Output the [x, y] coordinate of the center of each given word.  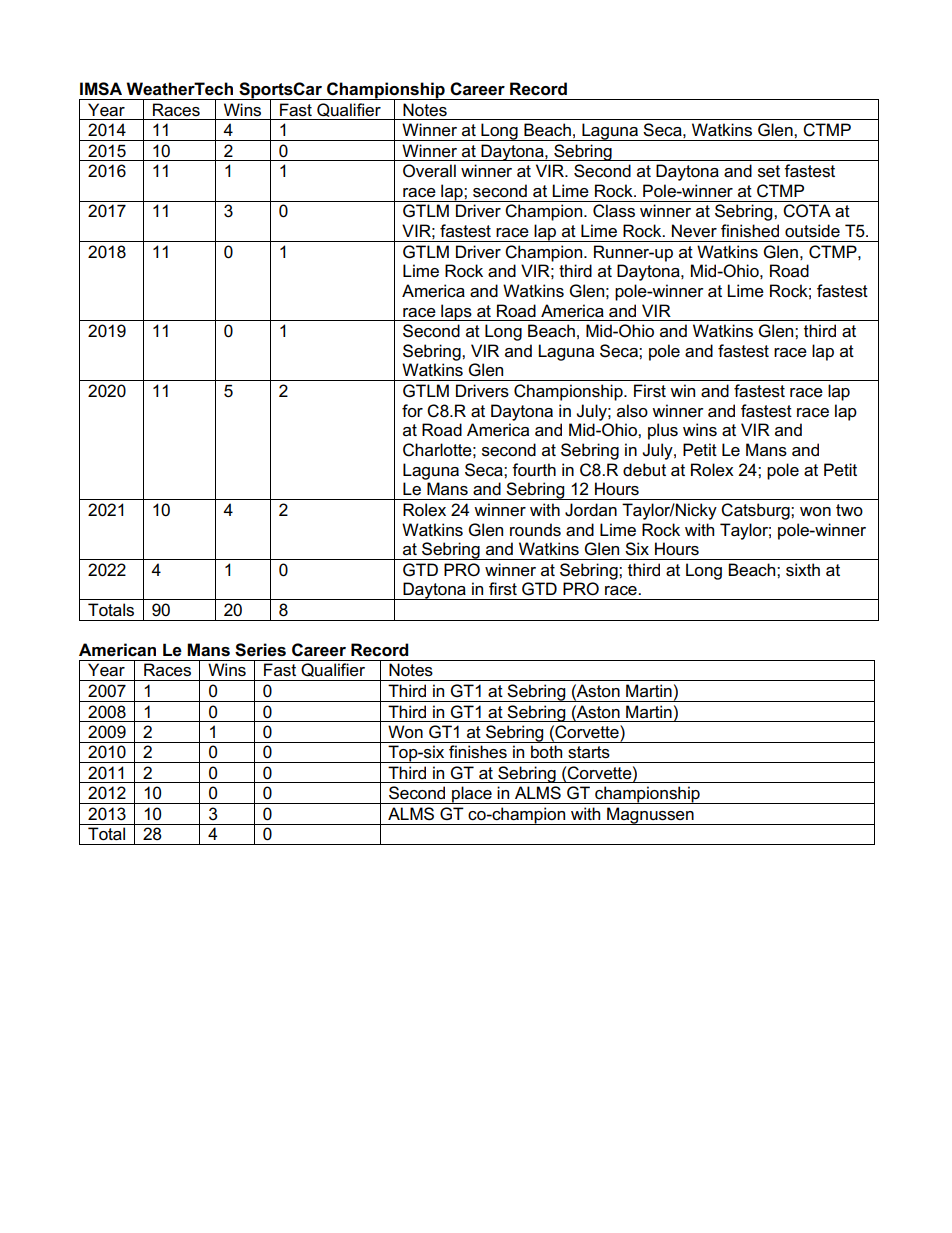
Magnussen [650, 816]
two [849, 510]
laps [456, 312]
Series [260, 650]
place [472, 795]
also [632, 411]
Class [614, 211]
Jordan [591, 510]
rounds [535, 530]
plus [663, 431]
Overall [429, 171]
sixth [803, 570]
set [769, 171]
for [412, 410]
